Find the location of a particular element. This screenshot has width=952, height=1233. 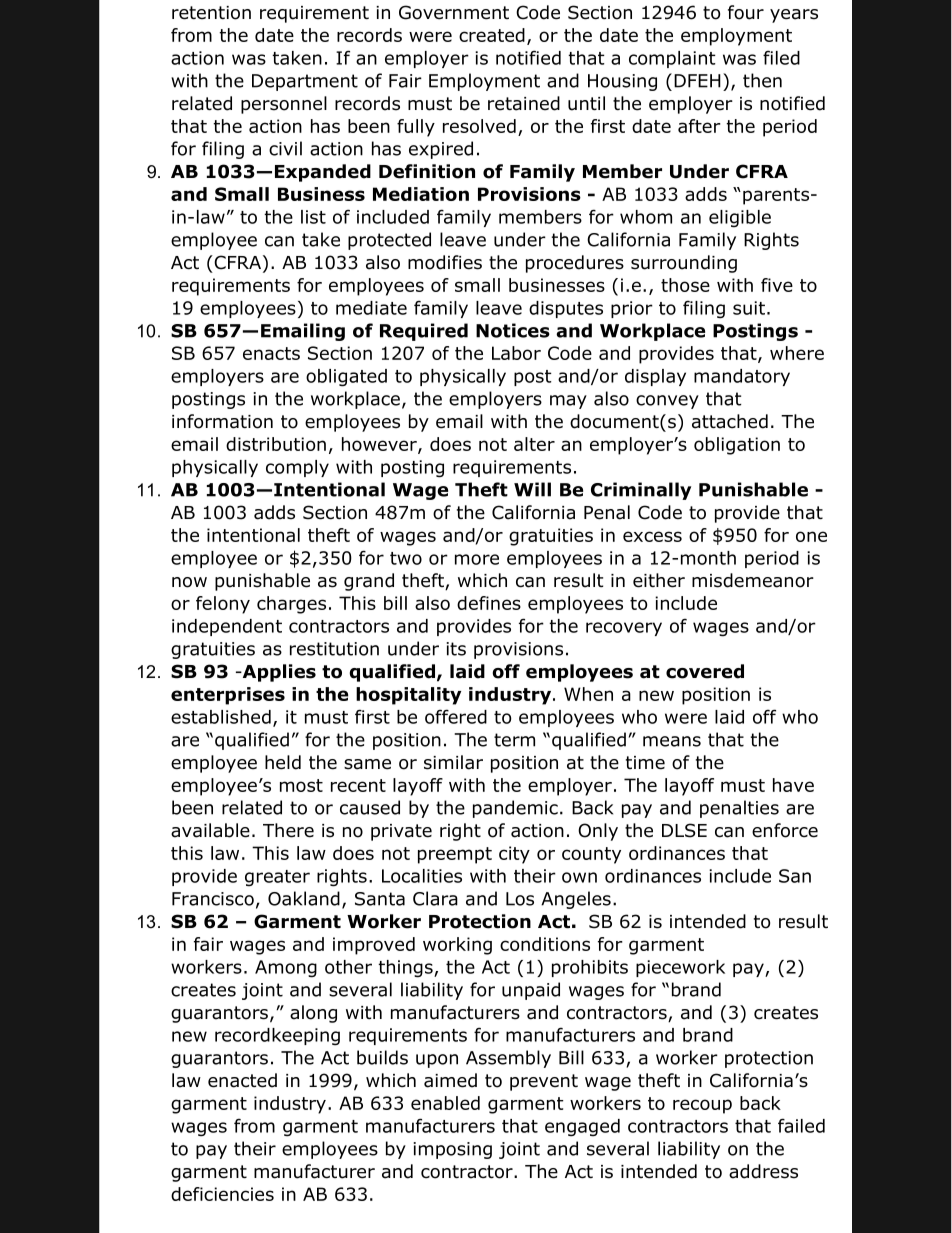

Los is located at coordinates (520, 899).
